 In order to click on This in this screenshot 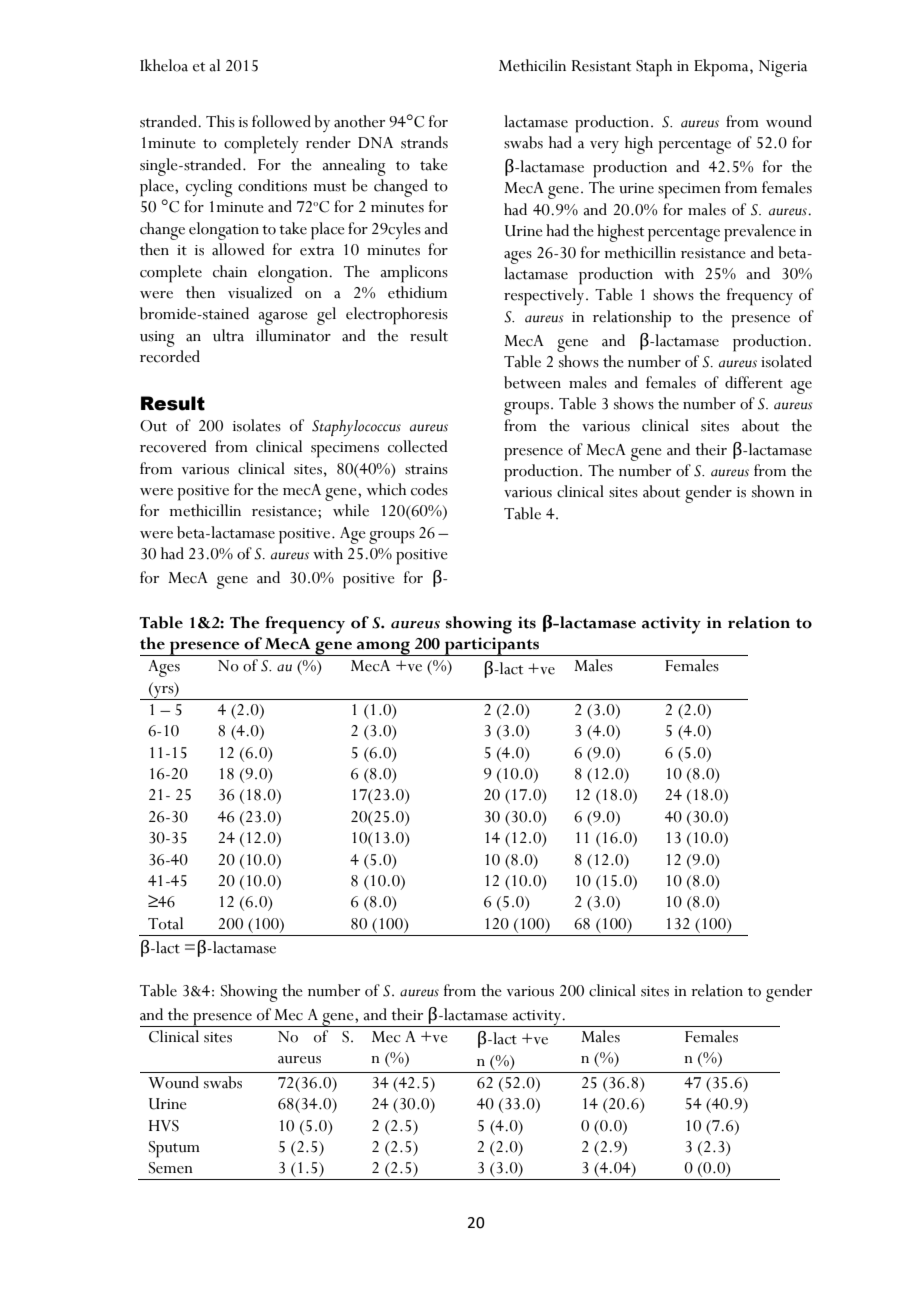, I will do `click(220, 121)`.
